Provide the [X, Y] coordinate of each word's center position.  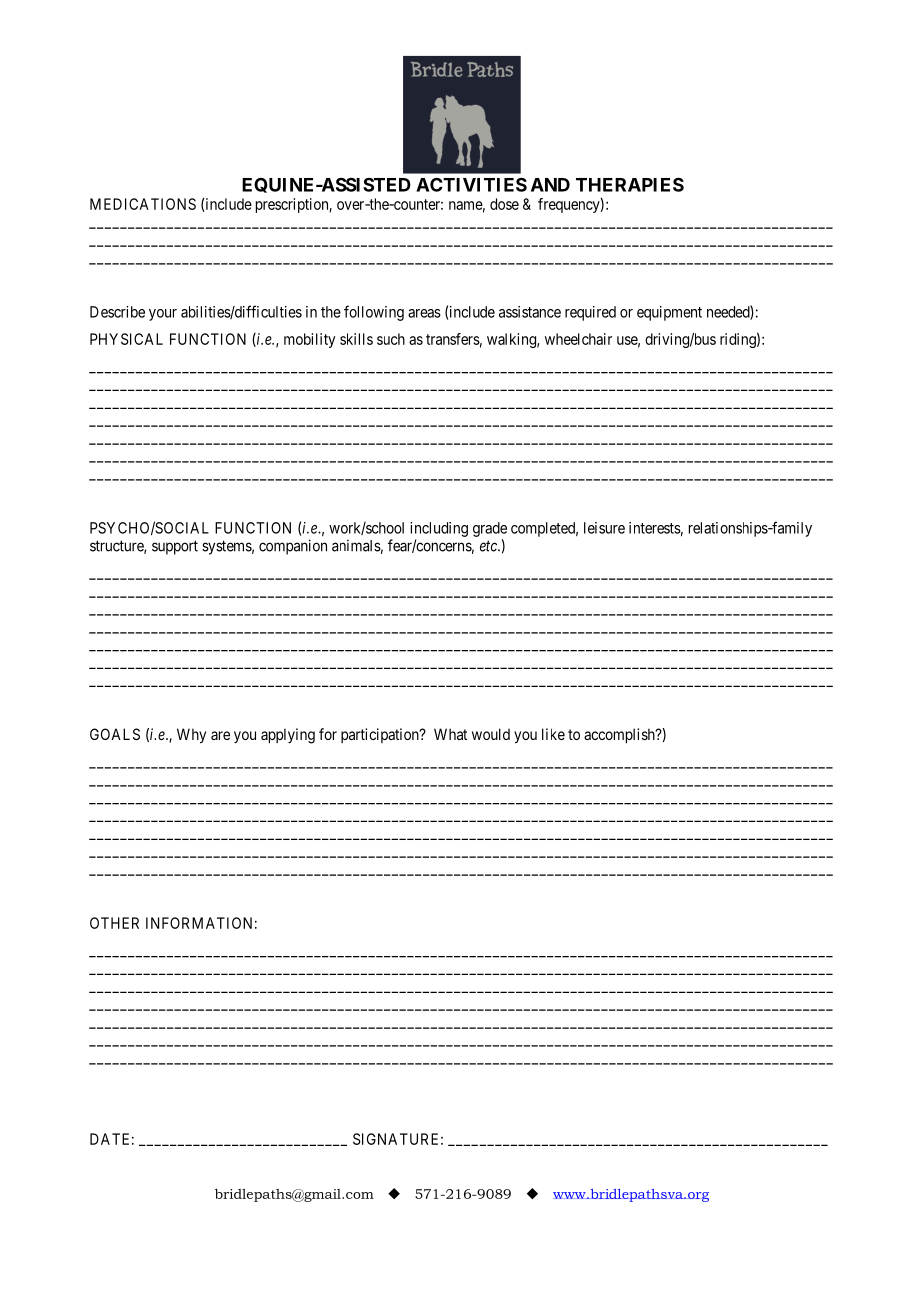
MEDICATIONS [143, 204]
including [439, 529]
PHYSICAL [126, 339]
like [553, 734]
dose [504, 204]
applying [288, 736]
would [491, 734]
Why [191, 735]
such [391, 339]
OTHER [114, 923]
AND [550, 185]
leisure [604, 528]
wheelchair [578, 339]
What [450, 734]
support [175, 547]
